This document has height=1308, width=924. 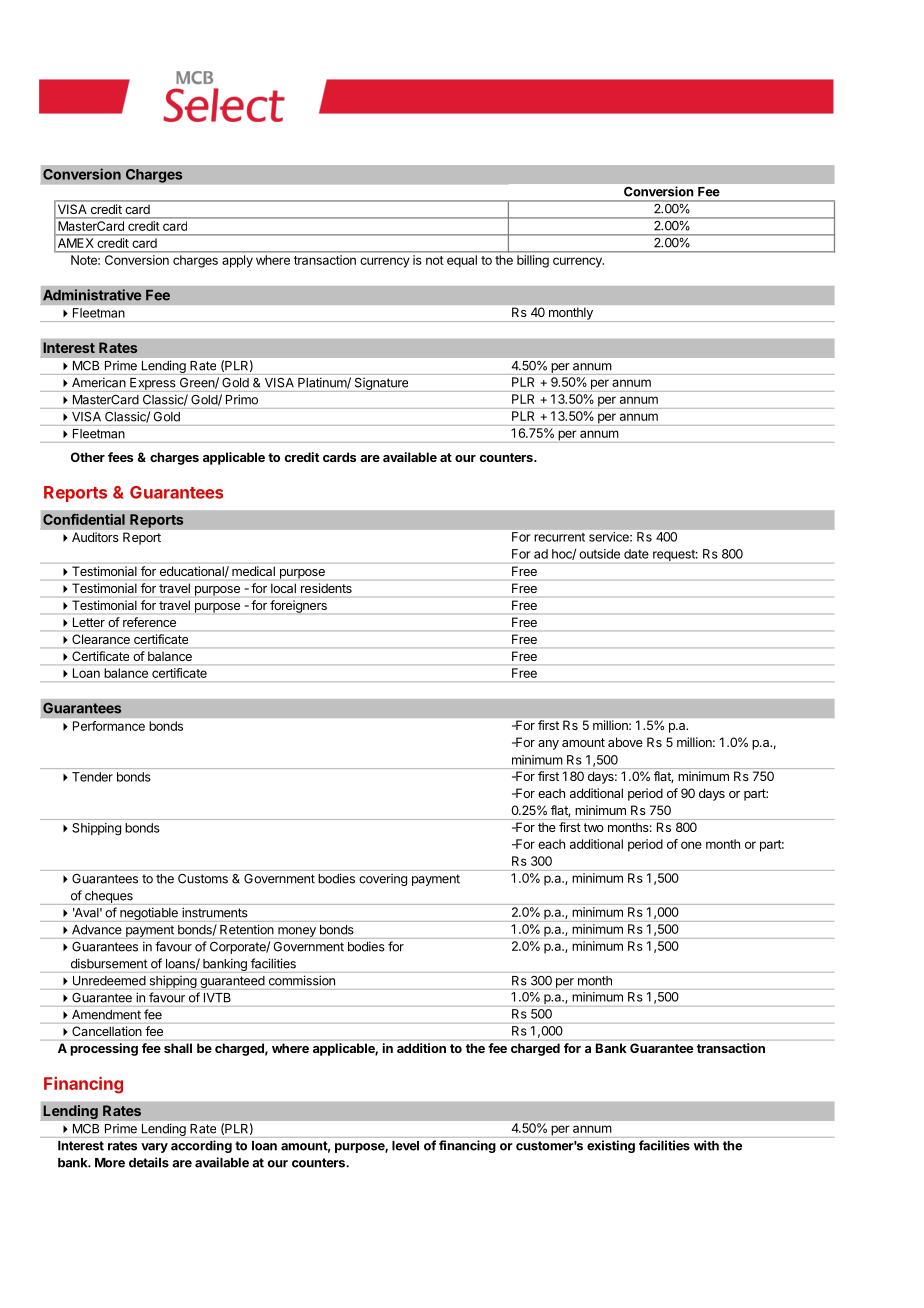 I want to click on service, so click(x=610, y=537).
